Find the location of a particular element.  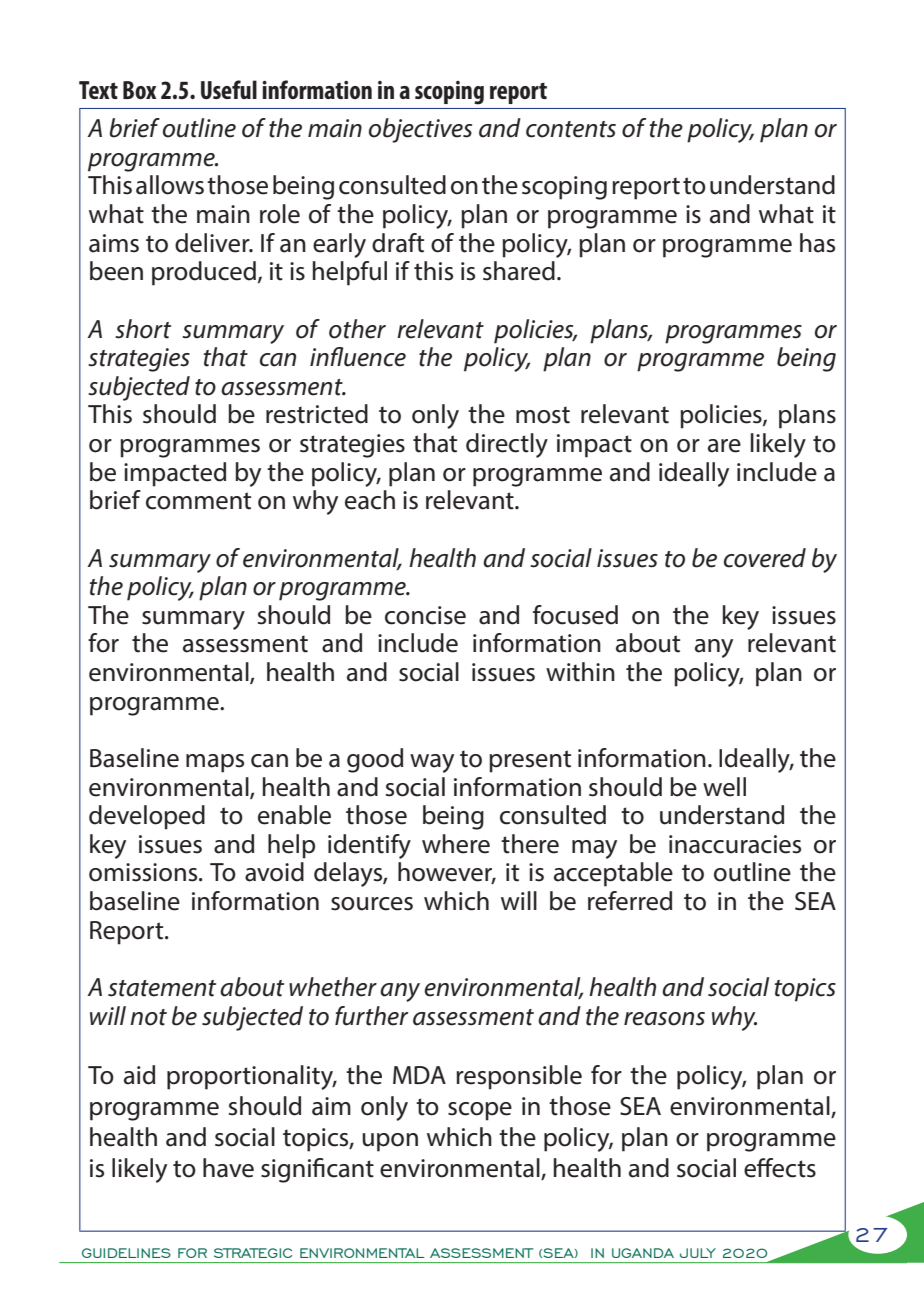

contents is located at coordinates (571, 129).
